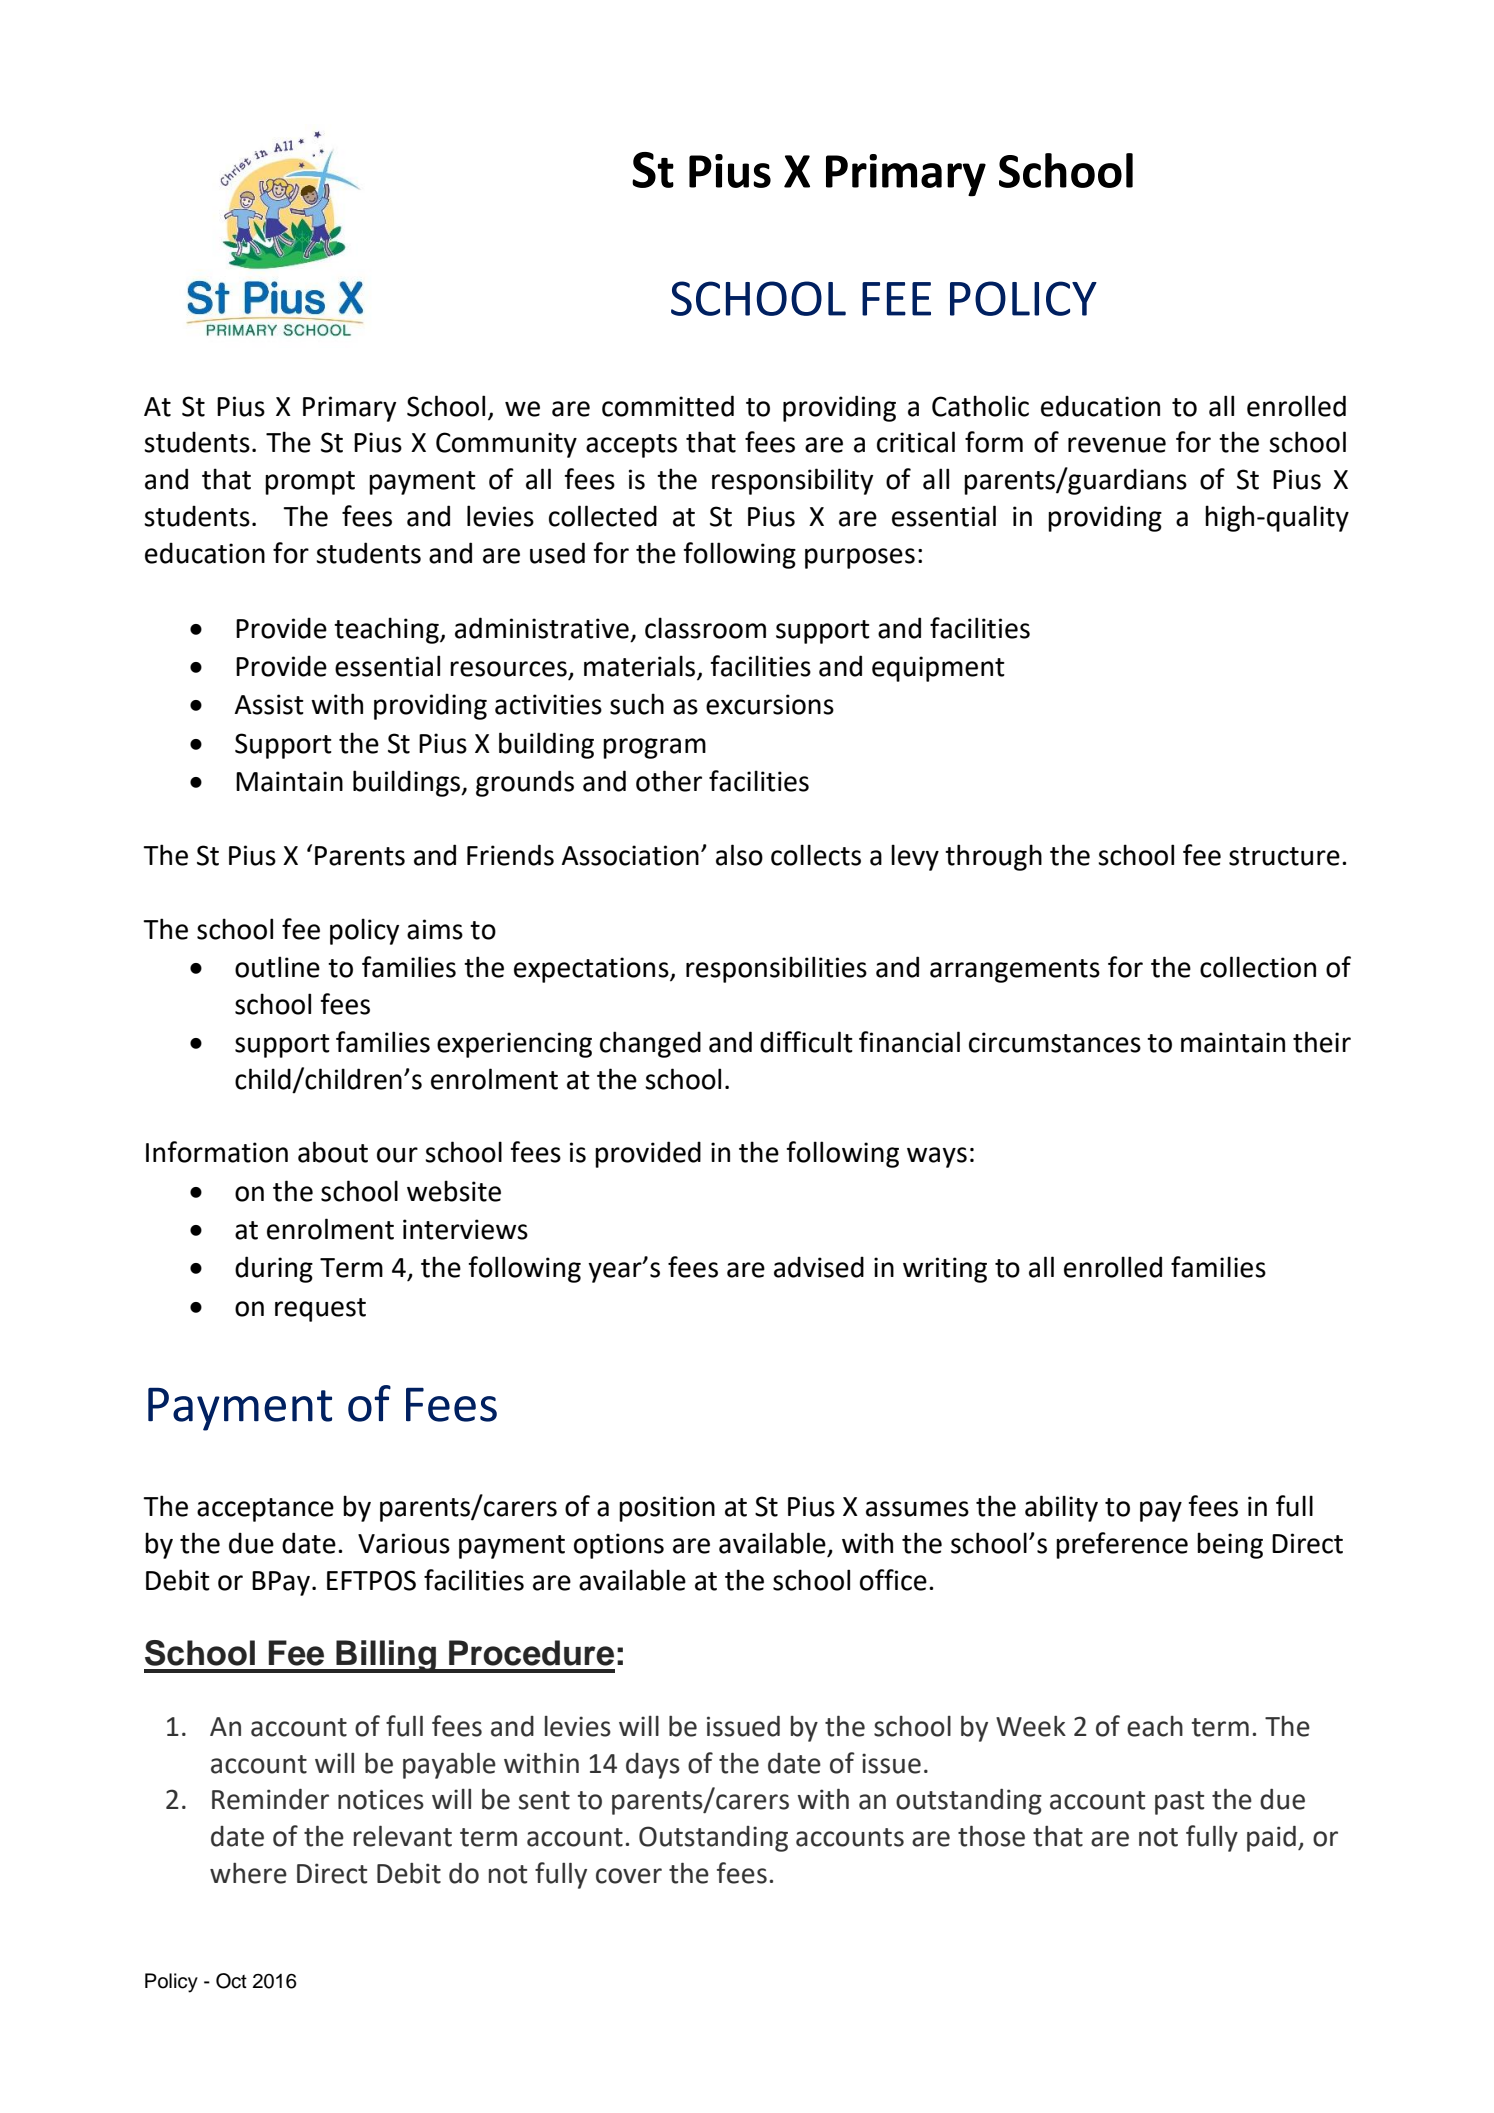 Image resolution: width=1494 pixels, height=2113 pixels. Describe the element at coordinates (404, 1543) in the screenshot. I see `Various` at that location.
